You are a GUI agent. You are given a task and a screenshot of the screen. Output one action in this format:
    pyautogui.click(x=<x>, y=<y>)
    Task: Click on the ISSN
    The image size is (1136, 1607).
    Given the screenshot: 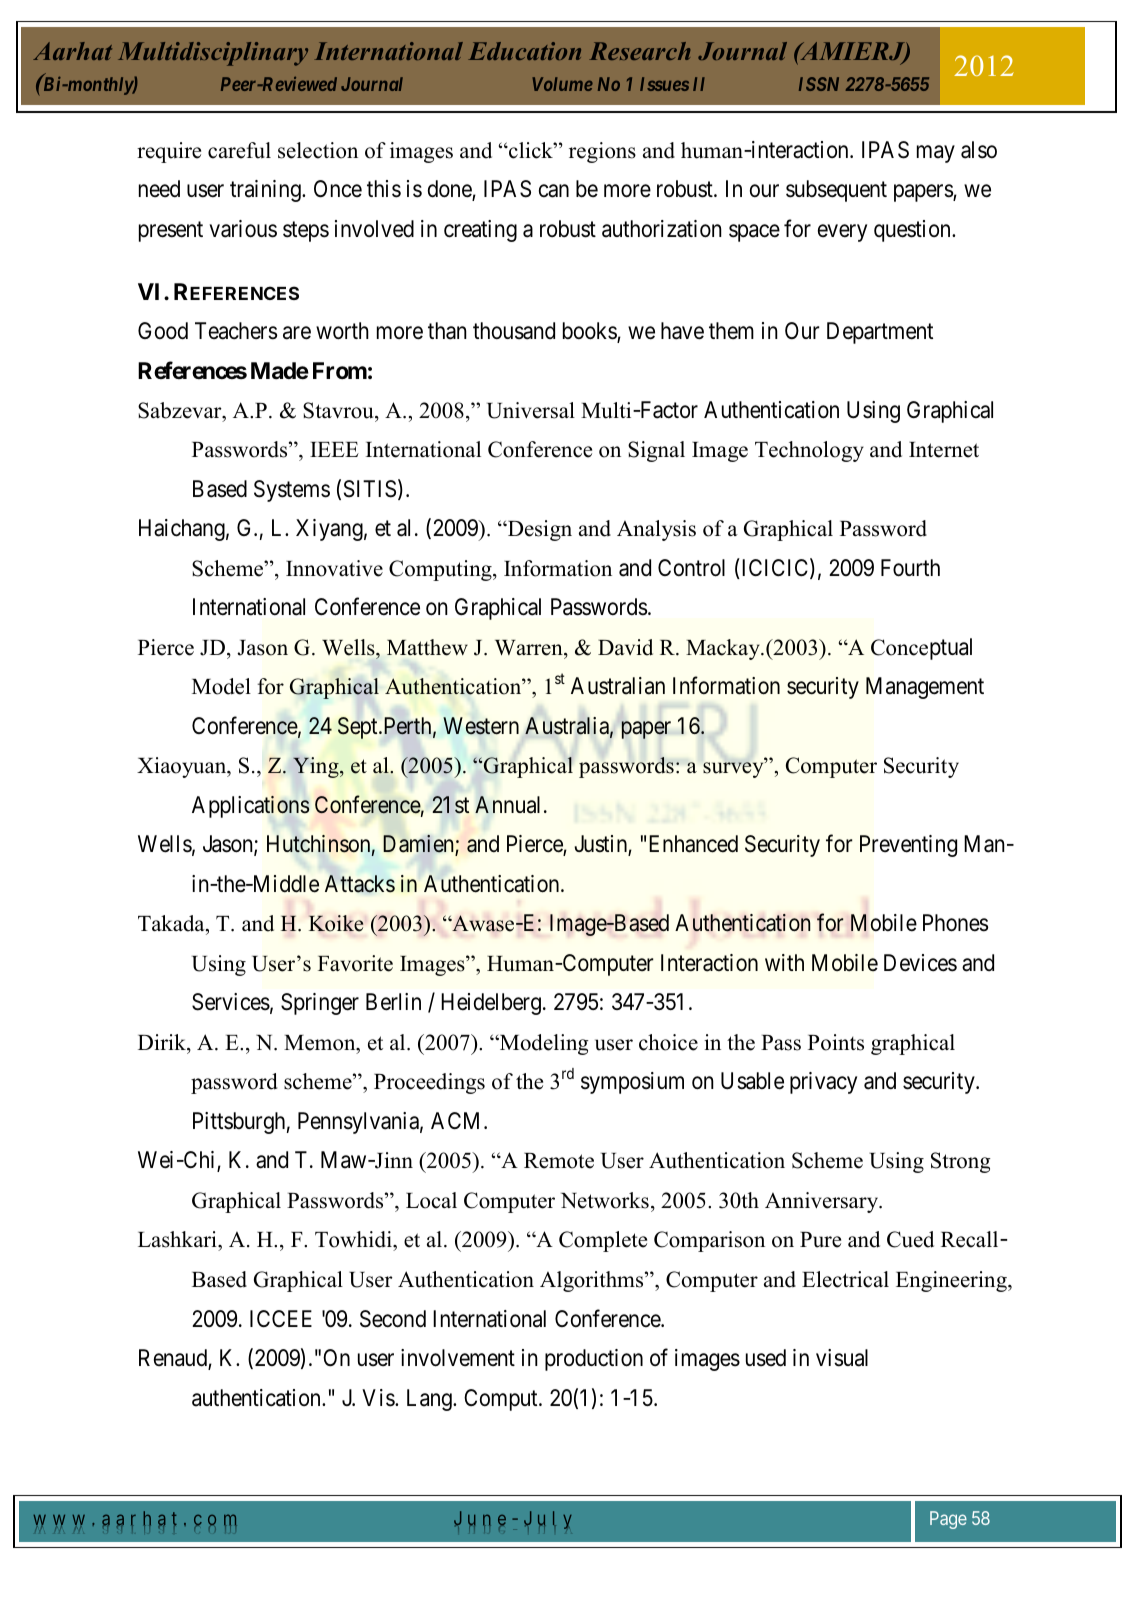 What is the action you would take?
    pyautogui.click(x=819, y=84)
